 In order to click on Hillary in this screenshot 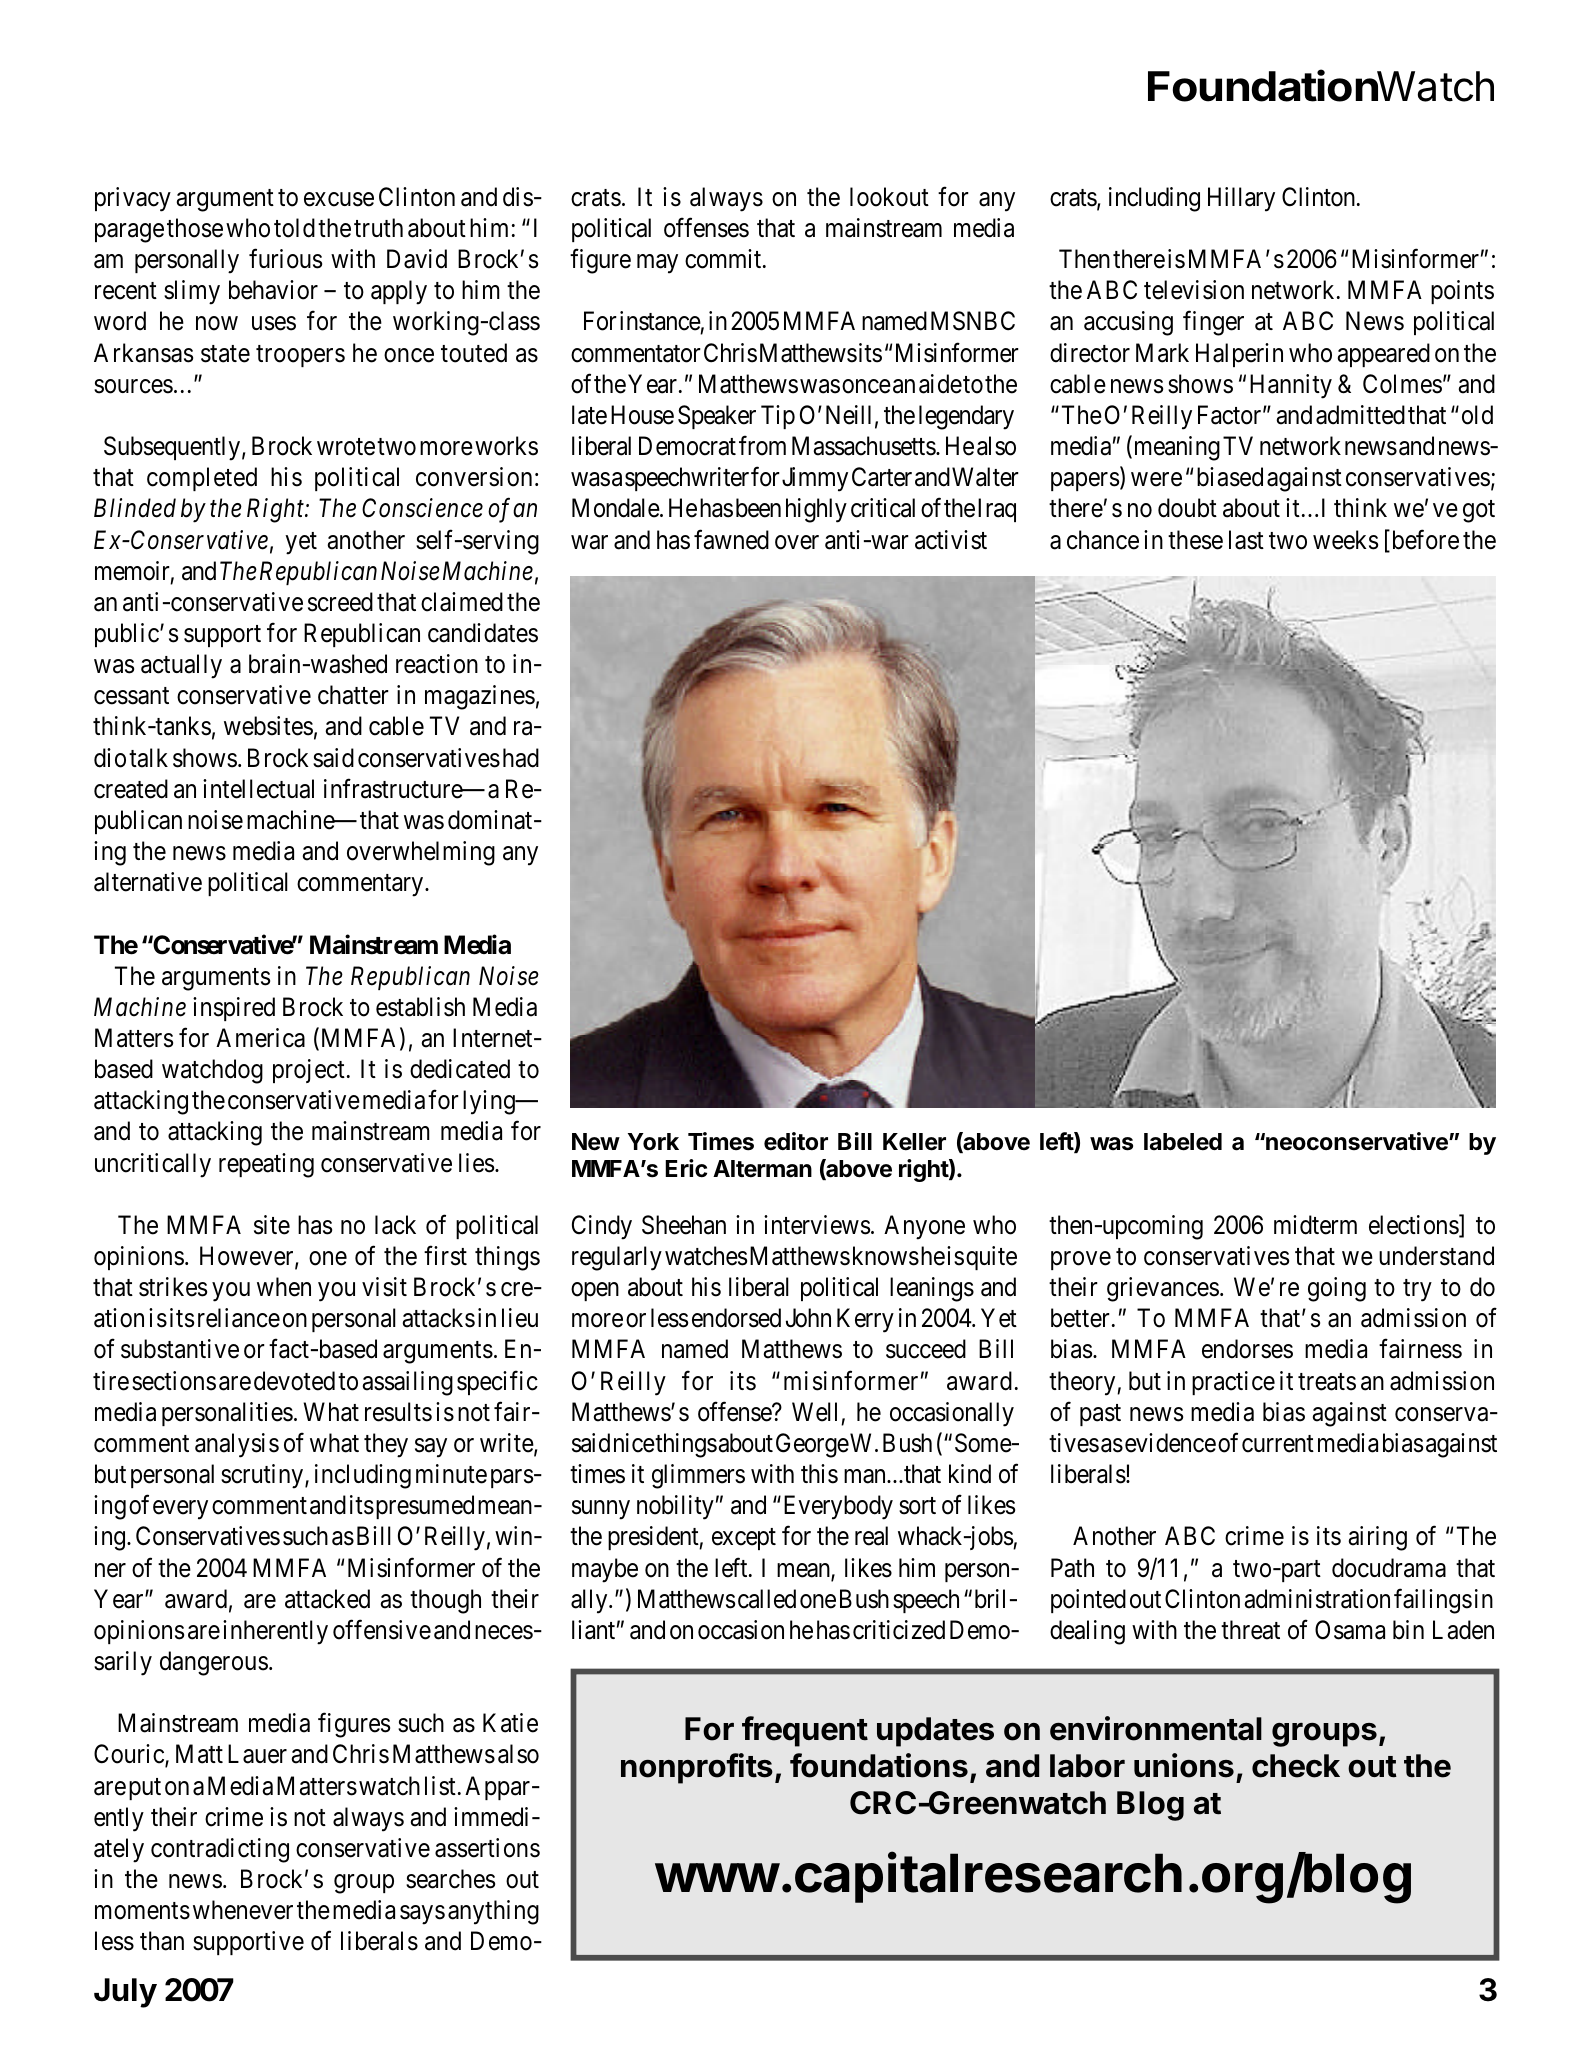, I will do `click(1241, 199)`.
